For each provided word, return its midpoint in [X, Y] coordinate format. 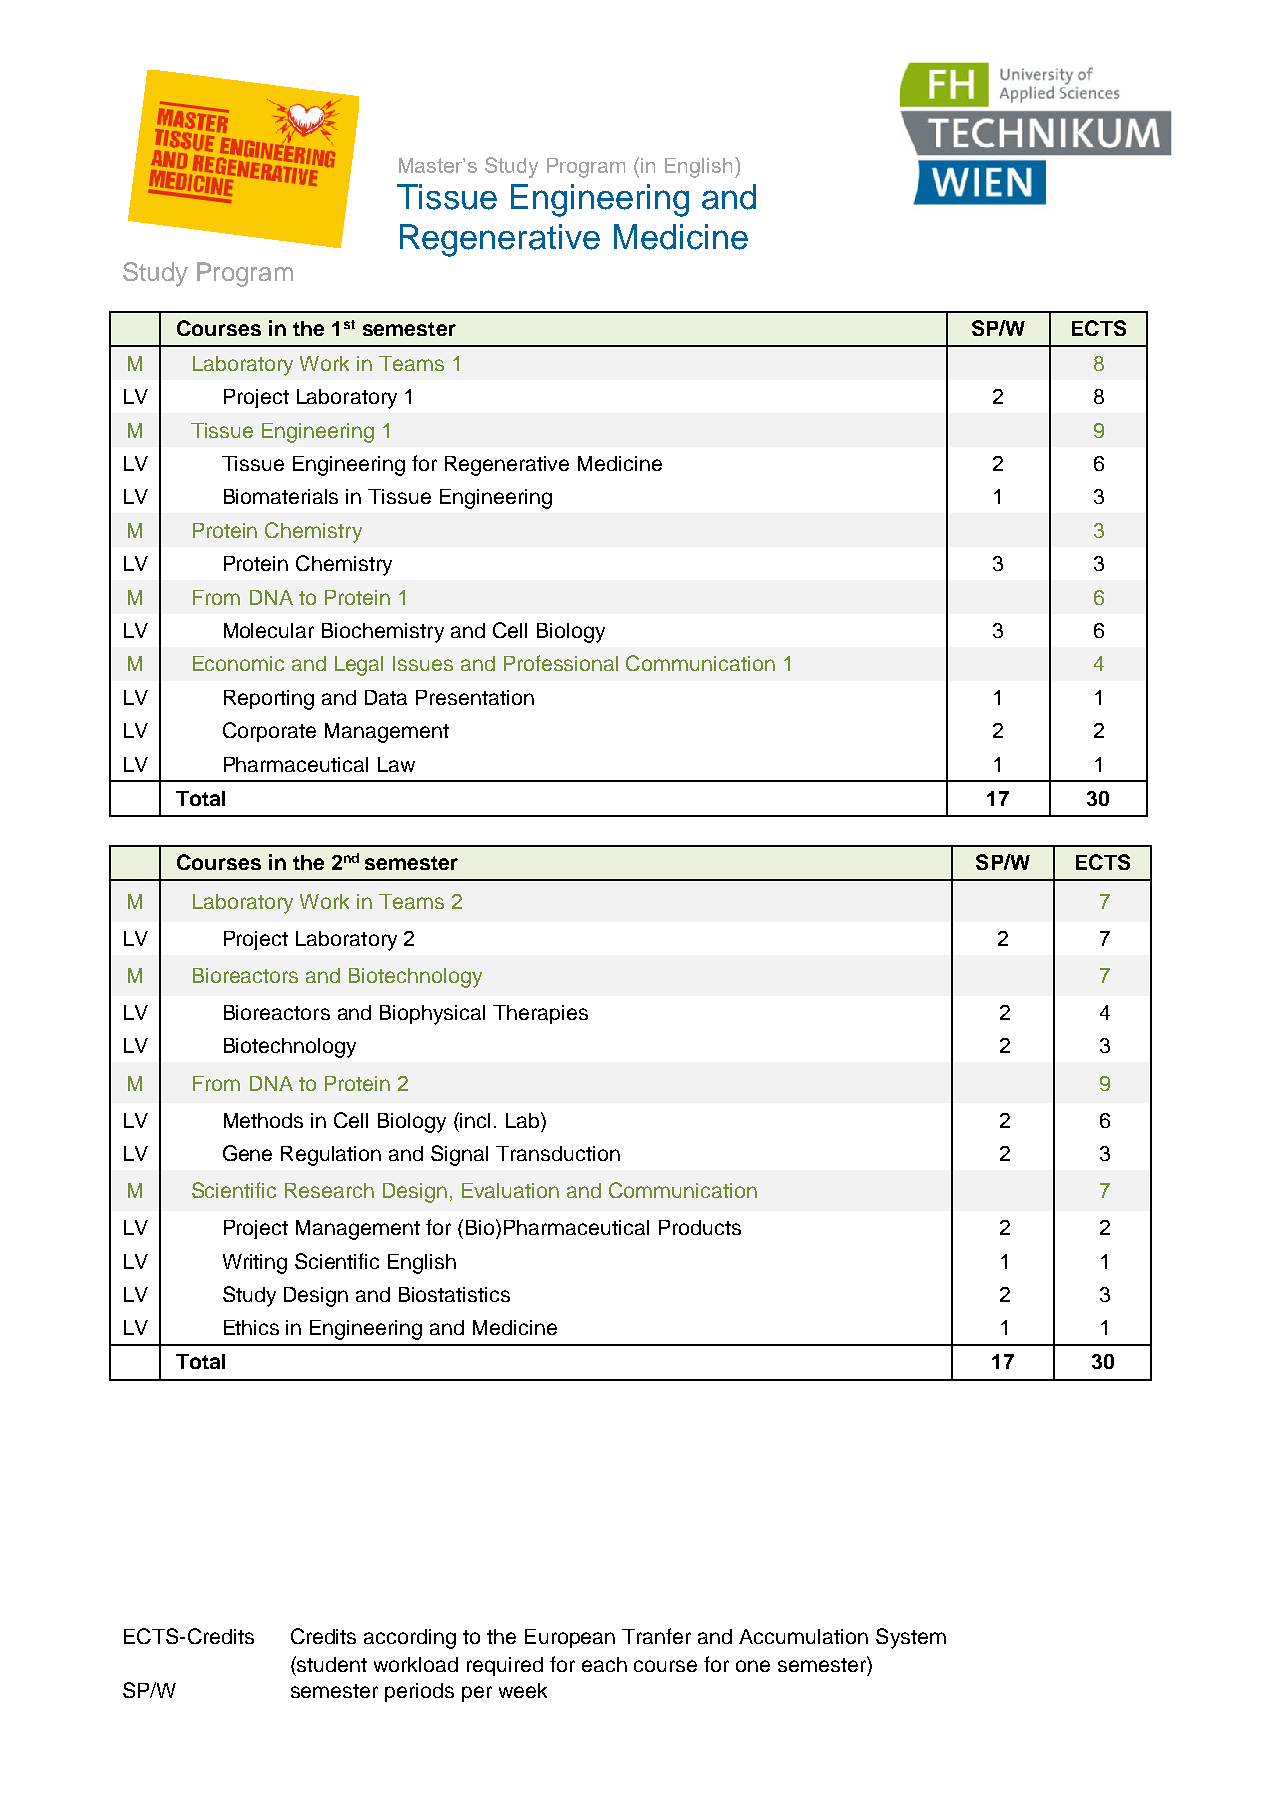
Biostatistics [454, 1294]
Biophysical [432, 1015]
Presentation [475, 697]
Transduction [558, 1153]
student [331, 1664]
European [570, 1638]
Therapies [540, 1014]
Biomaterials [281, 496]
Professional [561, 663]
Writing [255, 1264]
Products [700, 1227]
